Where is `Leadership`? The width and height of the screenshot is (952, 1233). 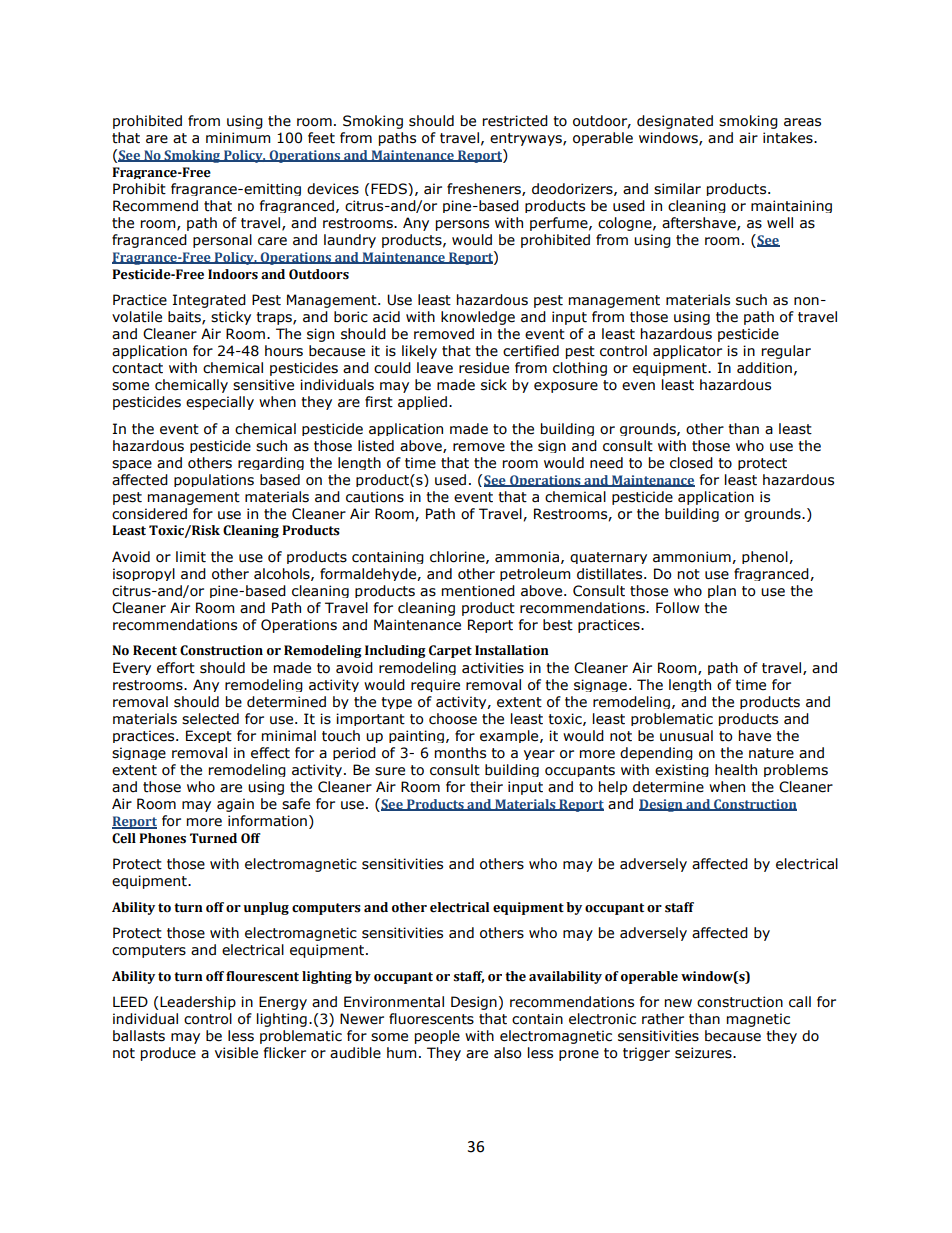
Leadership is located at coordinates (198, 1003).
